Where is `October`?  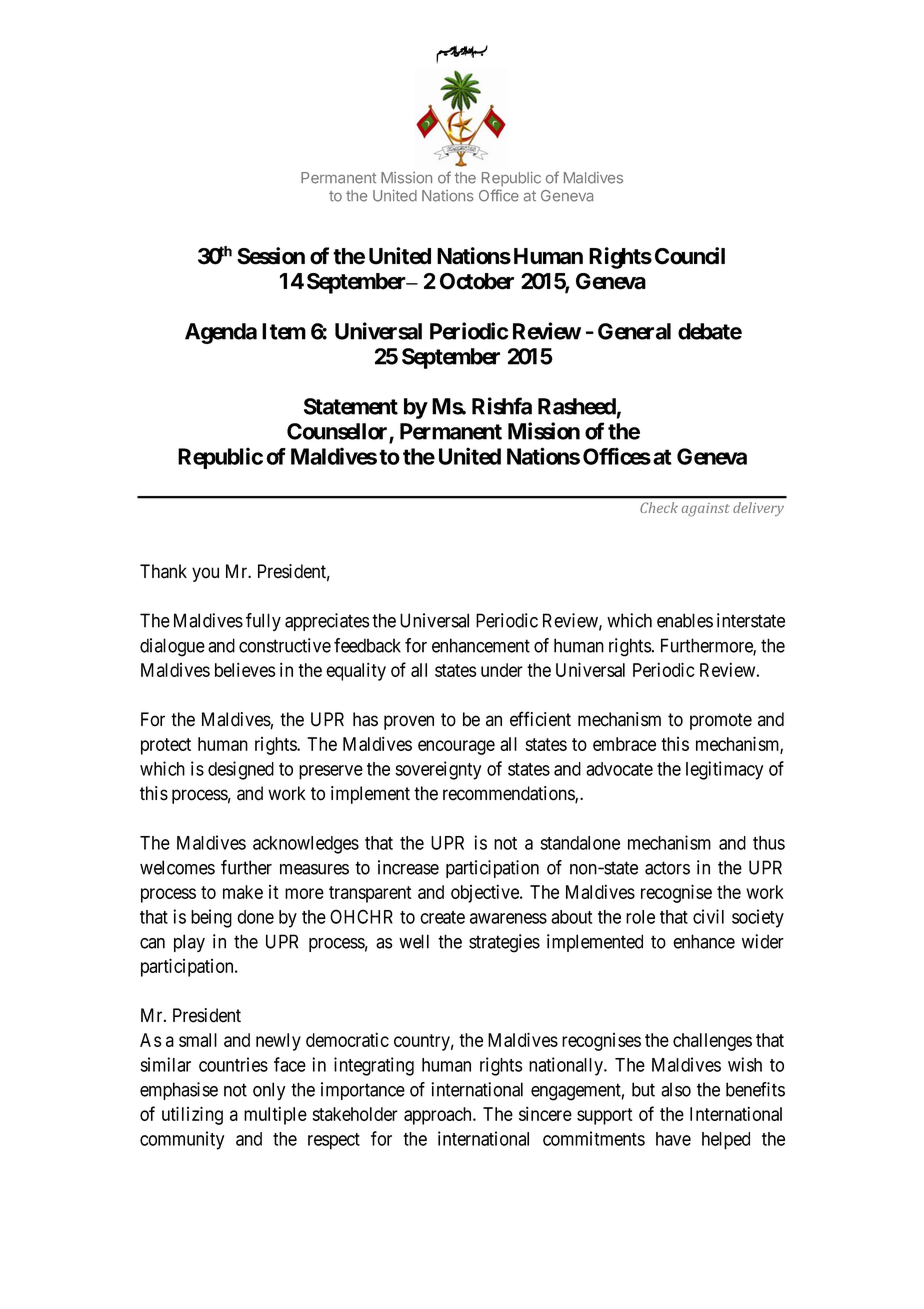 October is located at coordinates (477, 281).
